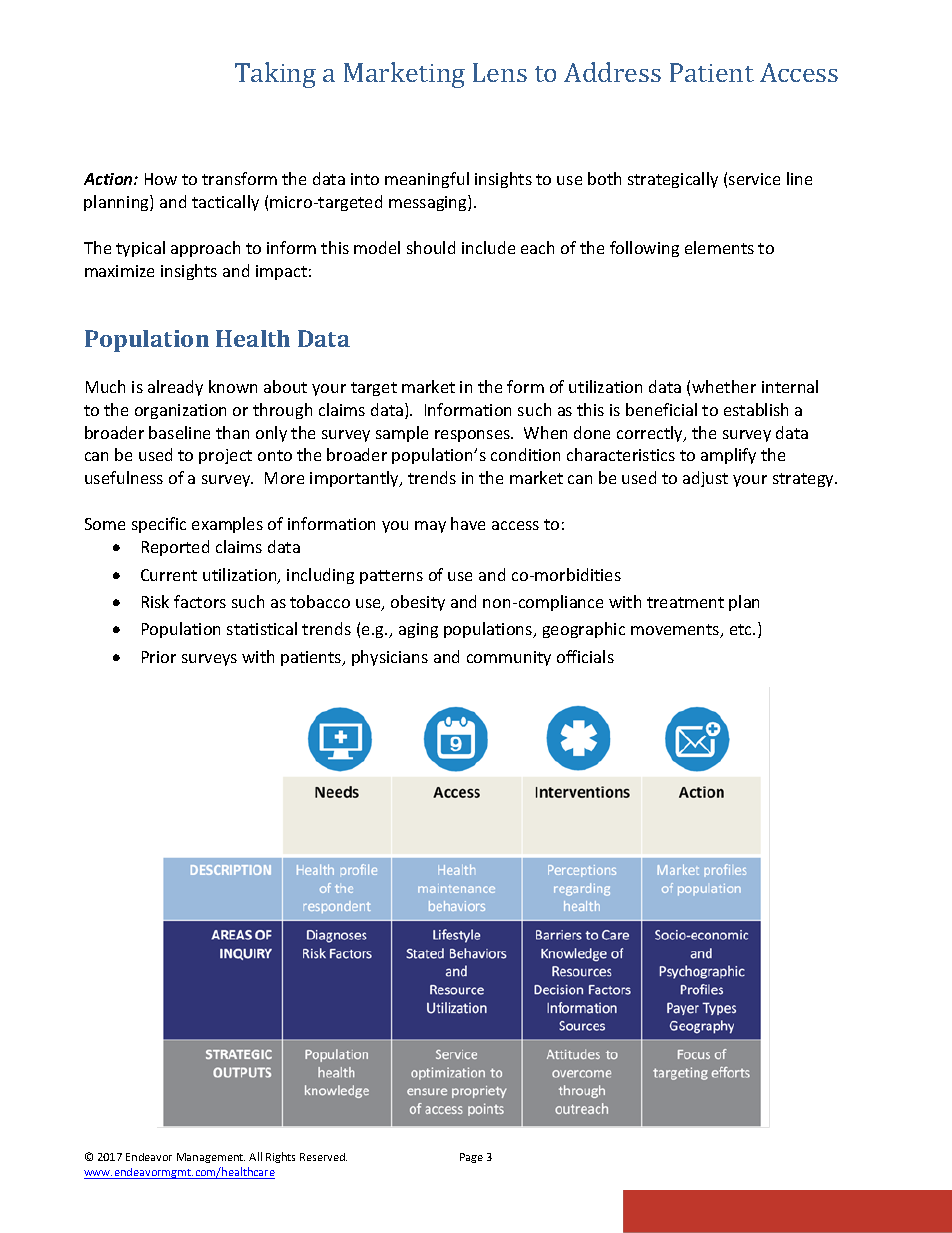 This image has width=952, height=1233. Describe the element at coordinates (280, 1157) in the image. I see `Rights` at that location.
